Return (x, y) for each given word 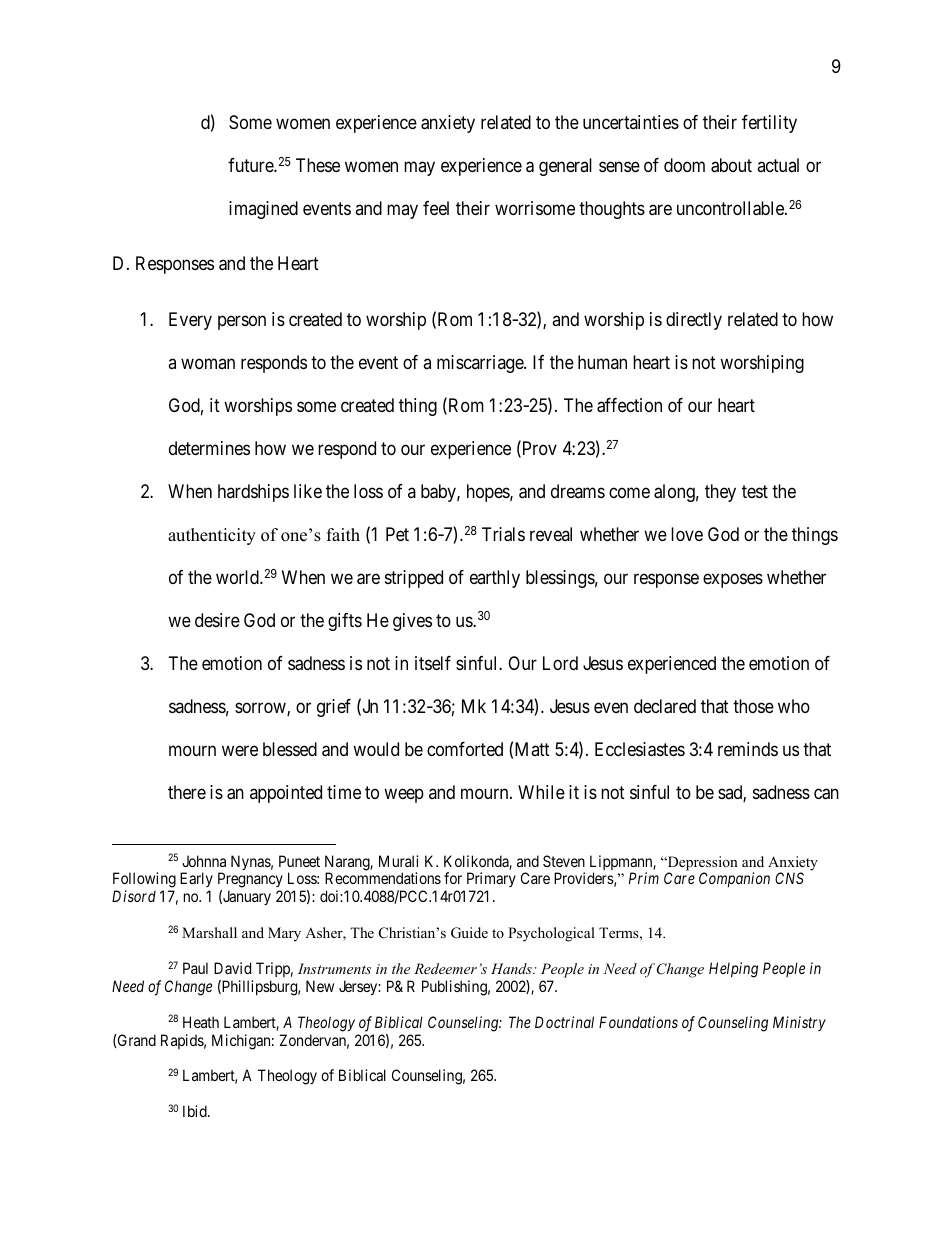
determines (209, 448)
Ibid (196, 1111)
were (240, 750)
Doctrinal (564, 1022)
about (731, 165)
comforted (465, 749)
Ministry (799, 1023)
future (251, 165)
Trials (503, 534)
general (565, 167)
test (755, 491)
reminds (748, 749)
